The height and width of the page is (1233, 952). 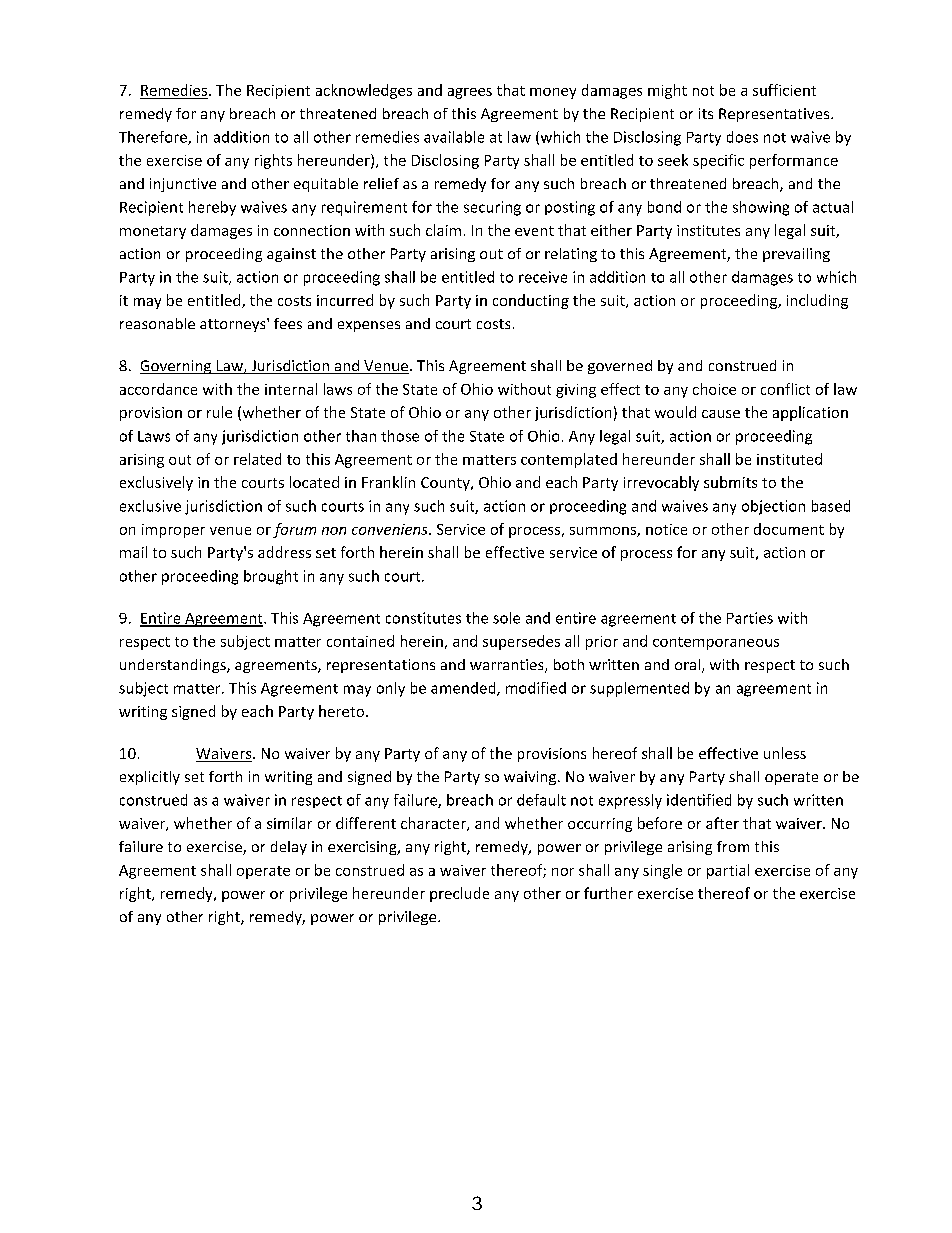 I want to click on delay, so click(x=289, y=848).
